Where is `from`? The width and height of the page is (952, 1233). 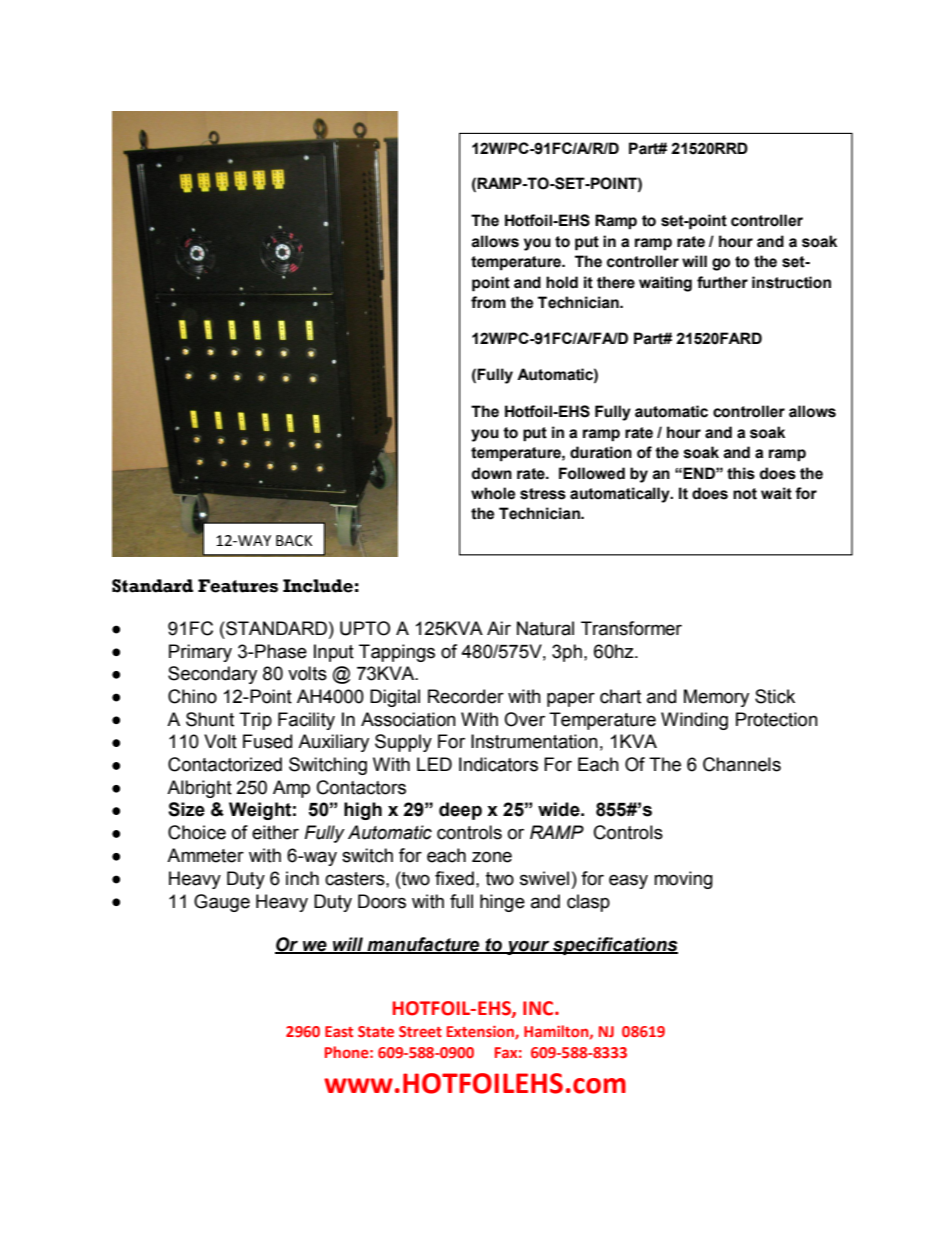
from is located at coordinates (488, 302).
